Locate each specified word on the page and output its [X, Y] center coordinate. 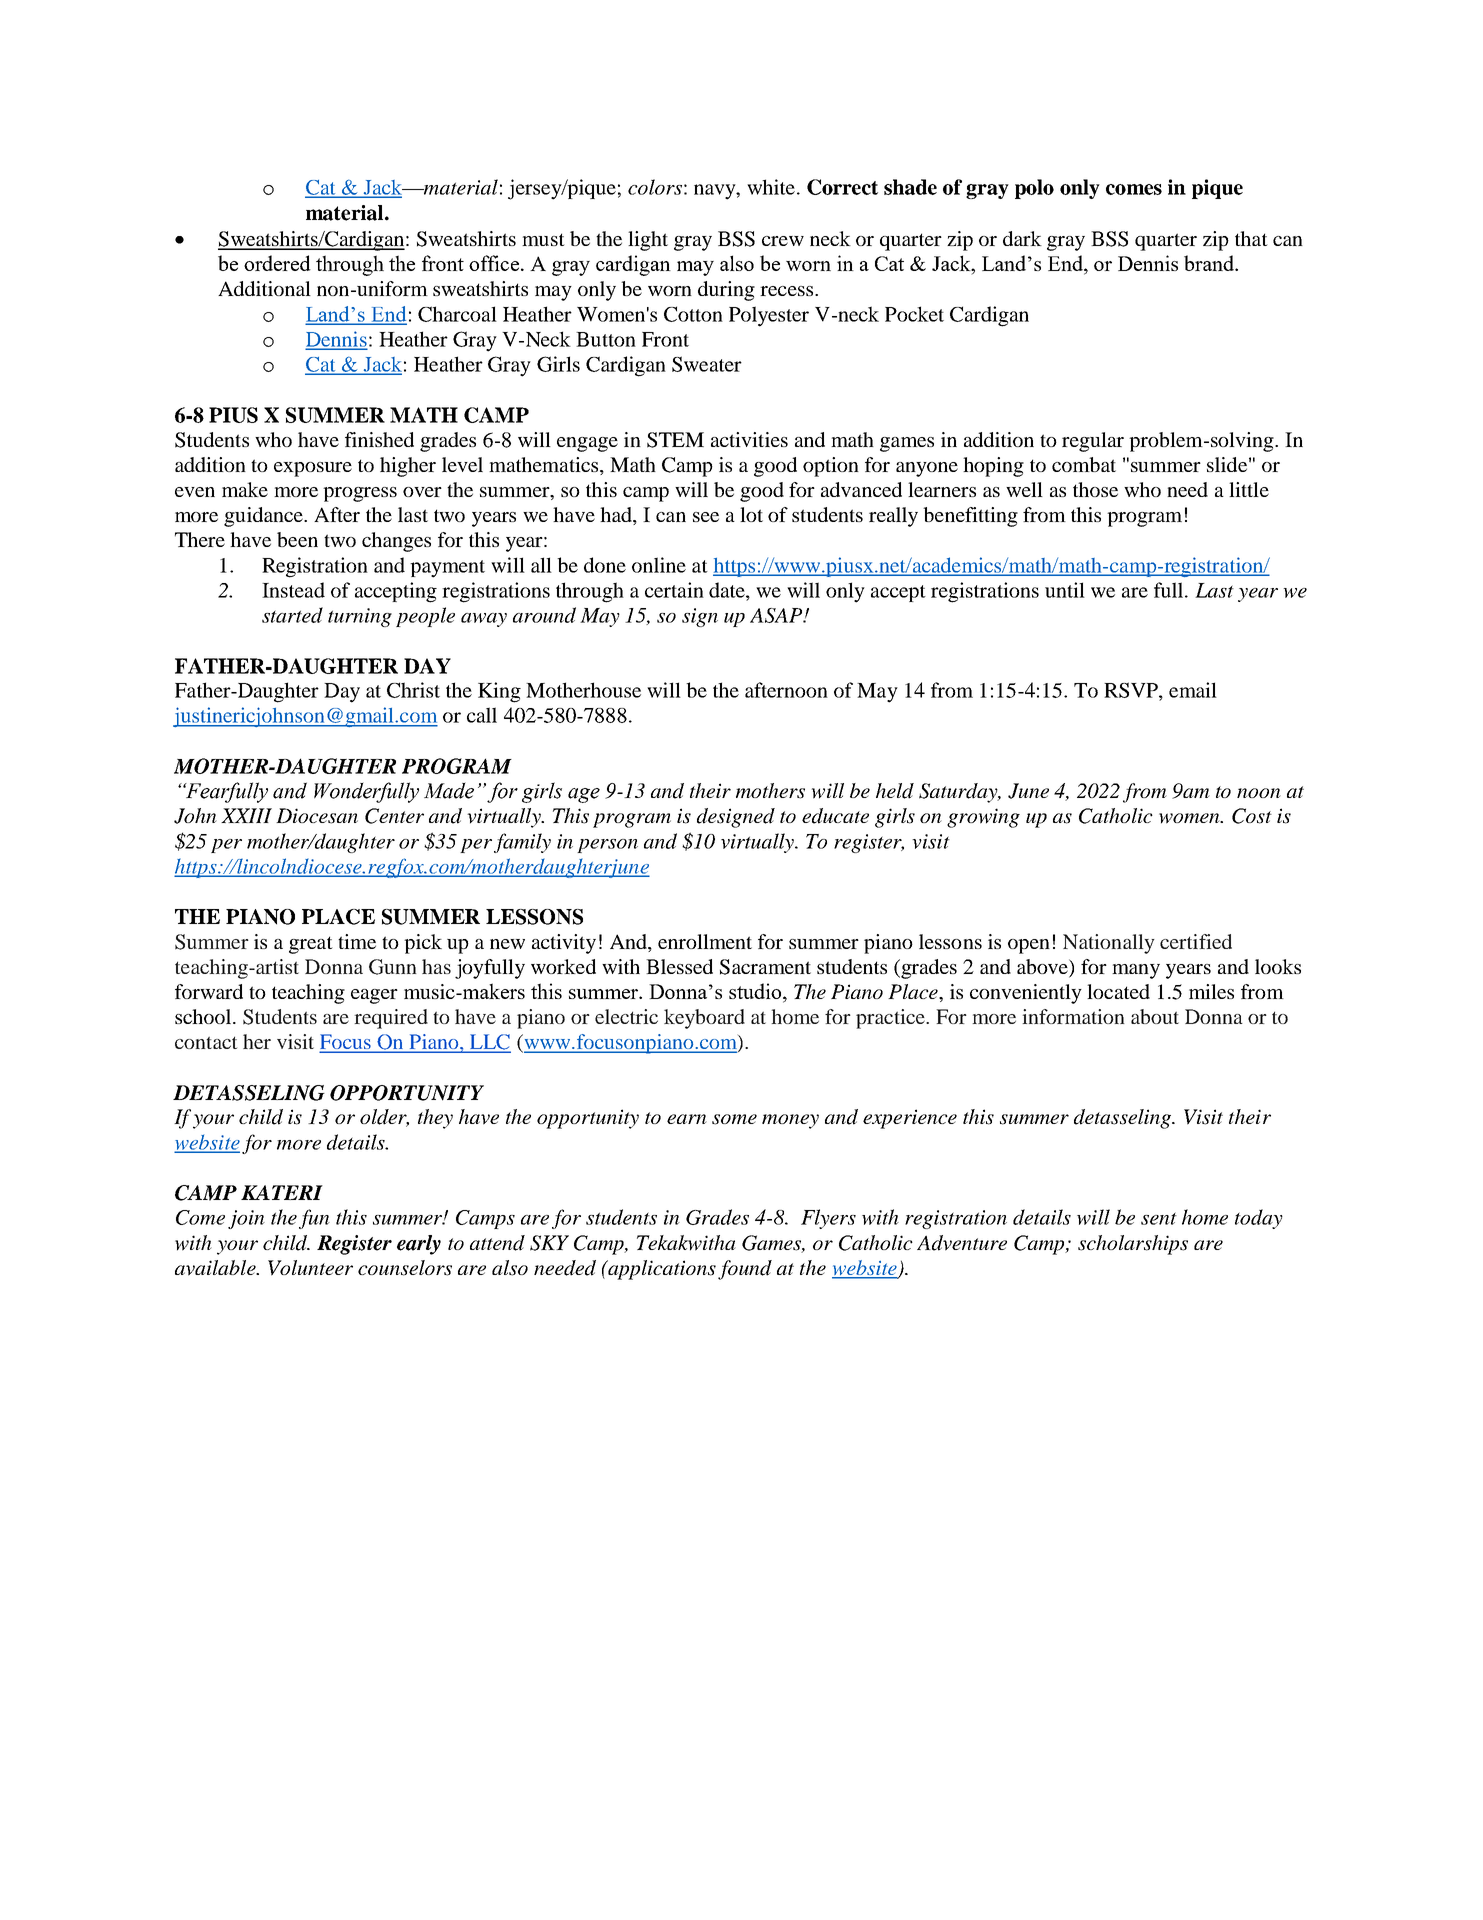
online [659, 565]
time [357, 941]
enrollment [705, 941]
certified [1196, 941]
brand [1210, 263]
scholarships [1133, 1245]
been [297, 539]
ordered [277, 263]
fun [314, 1219]
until [1065, 590]
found [745, 1270]
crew [783, 241]
